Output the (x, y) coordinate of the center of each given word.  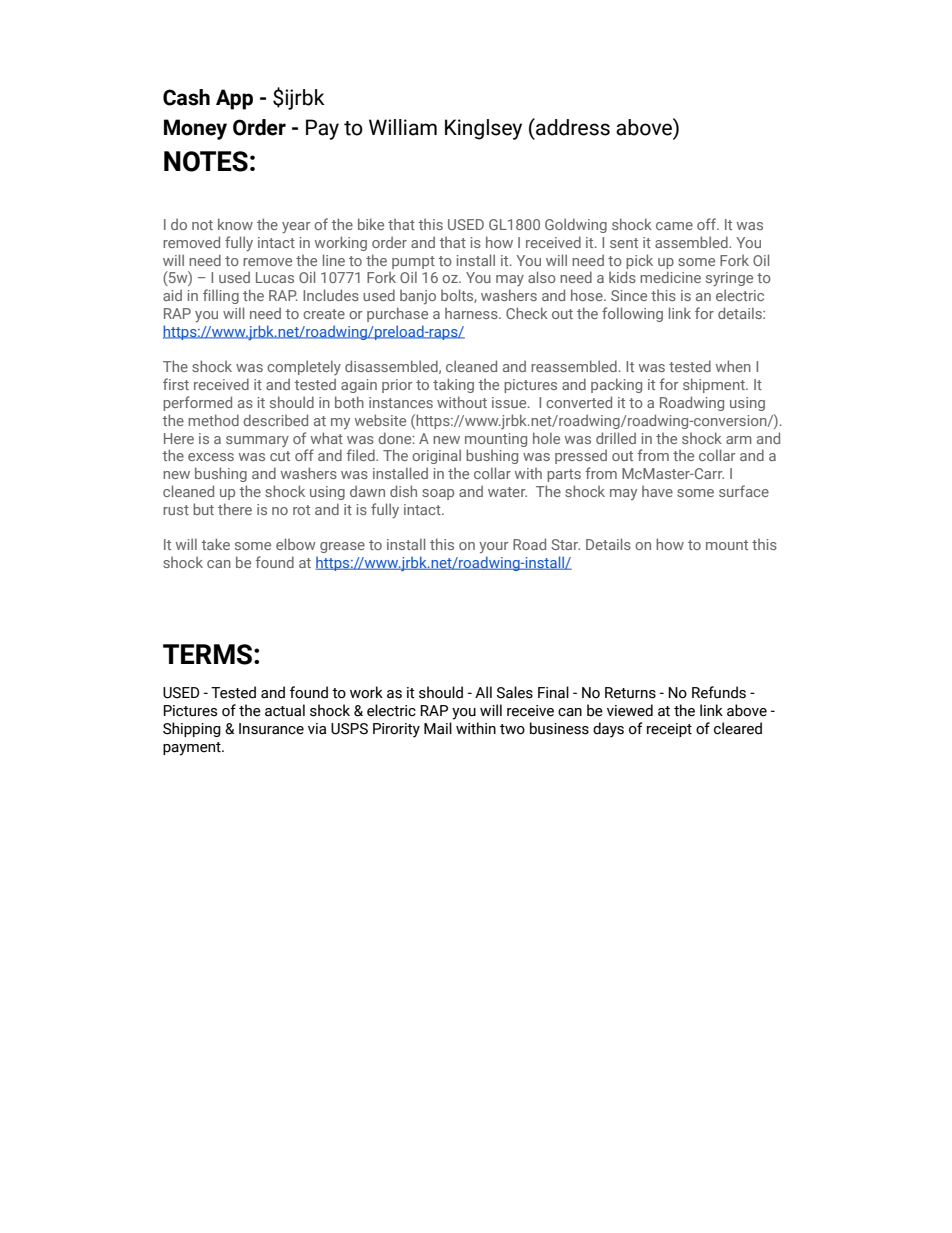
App (234, 99)
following (632, 314)
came (674, 226)
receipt (669, 730)
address (572, 127)
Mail (438, 728)
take (215, 544)
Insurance (271, 729)
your (493, 547)
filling (221, 296)
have (657, 491)
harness (472, 313)
